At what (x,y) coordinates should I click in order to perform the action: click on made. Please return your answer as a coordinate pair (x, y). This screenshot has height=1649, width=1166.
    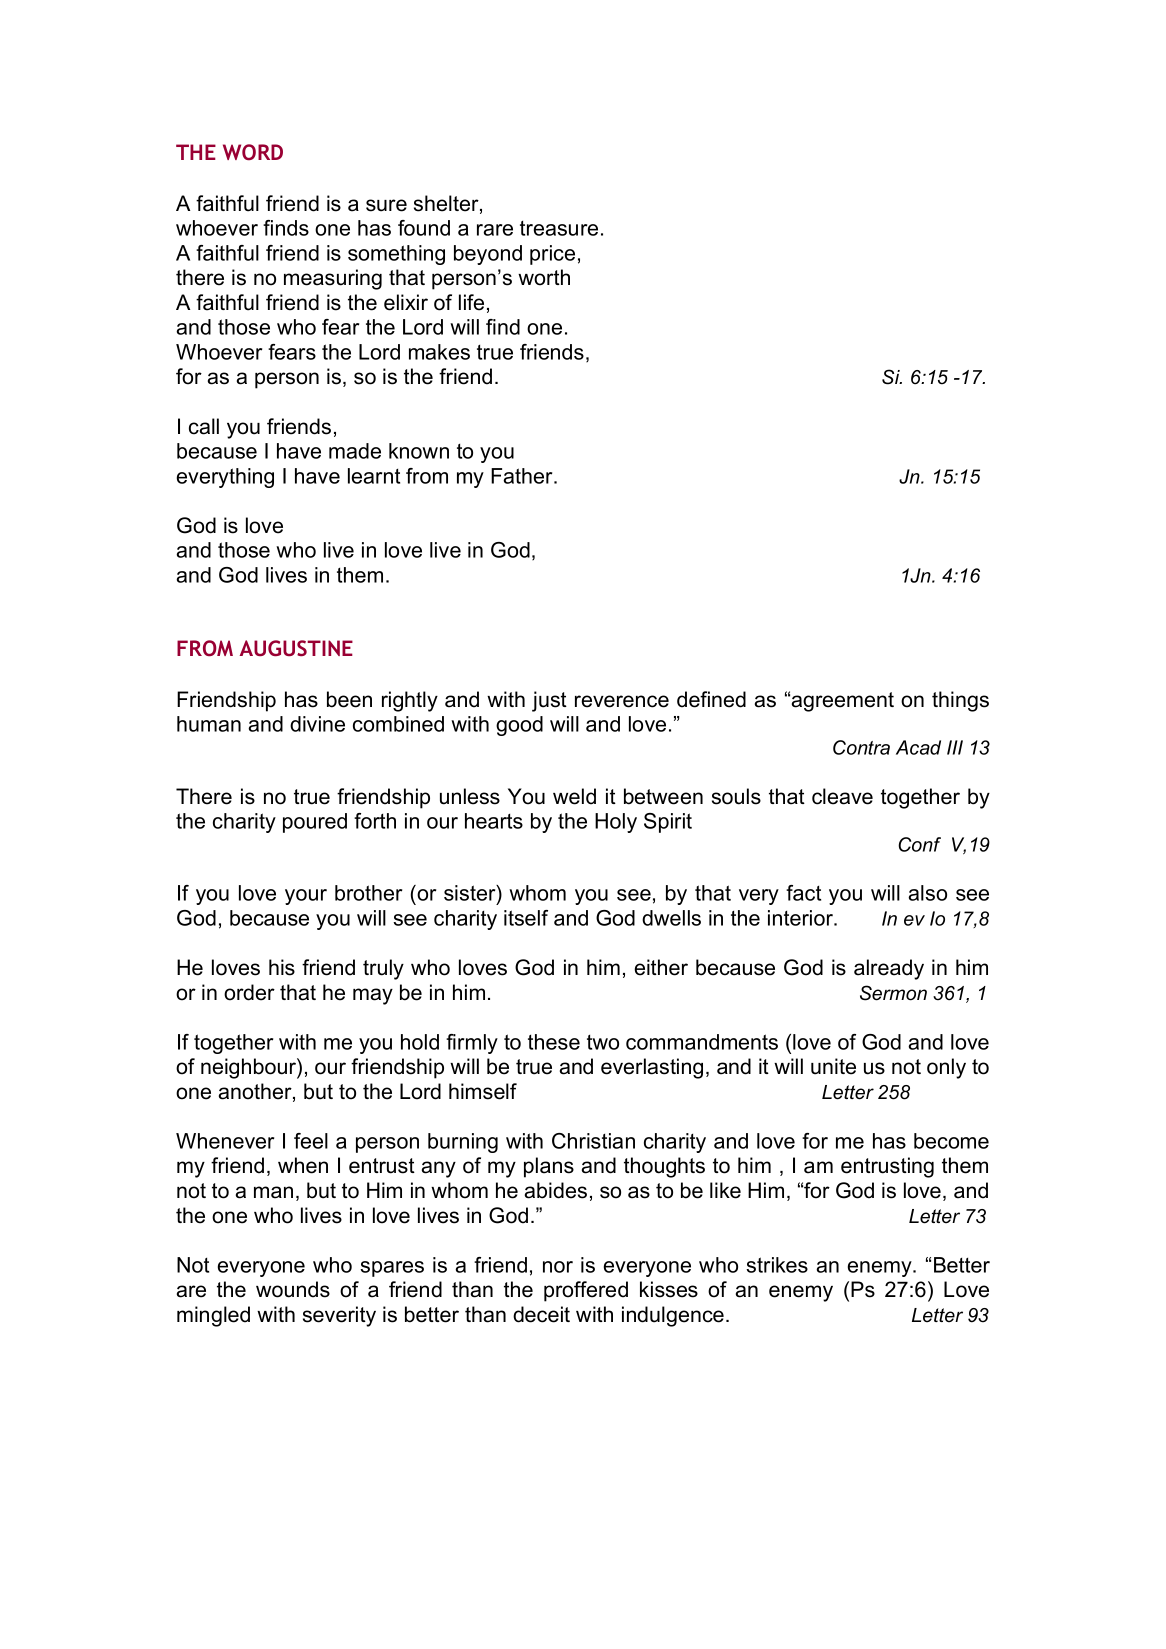
    Looking at the image, I should click on (355, 451).
